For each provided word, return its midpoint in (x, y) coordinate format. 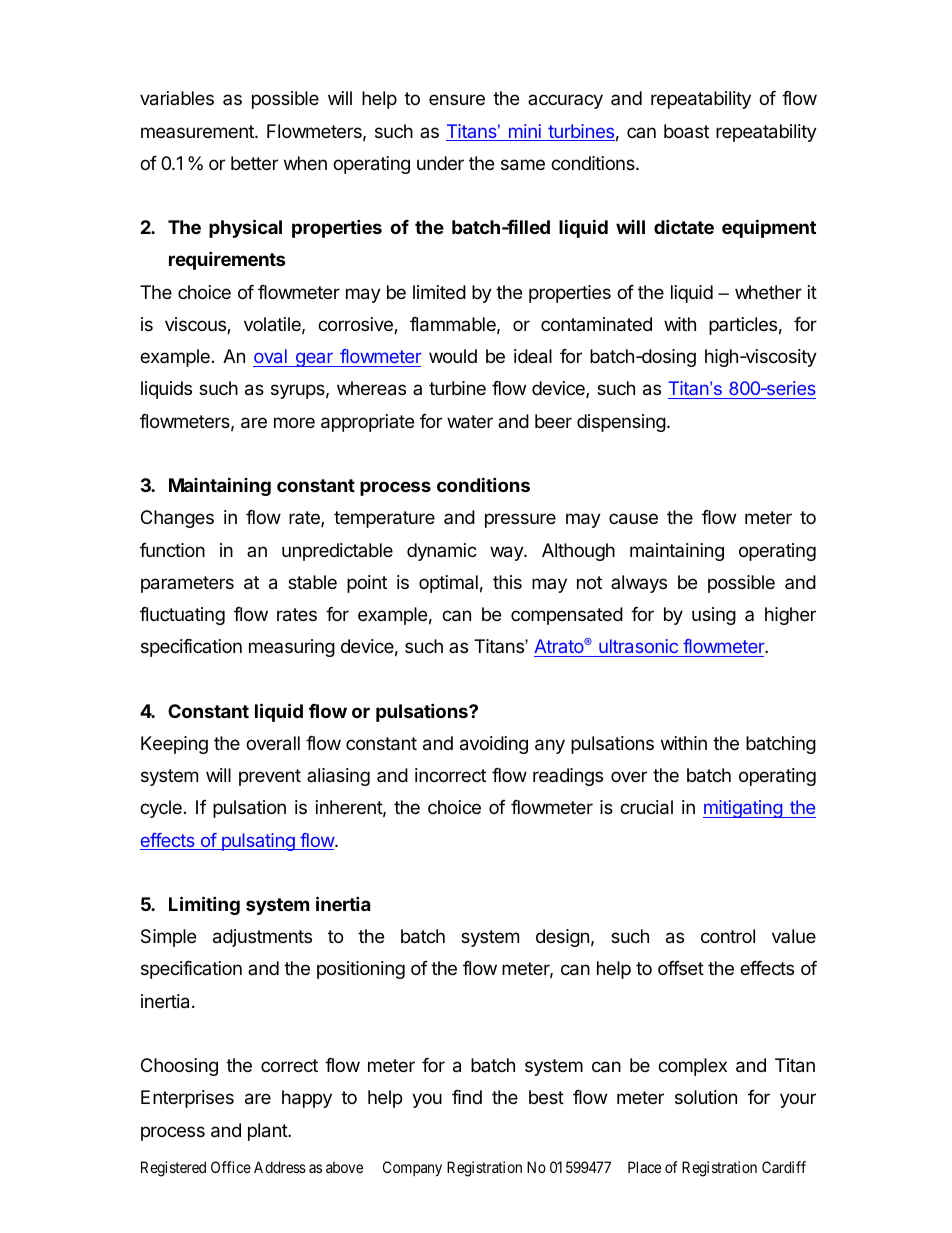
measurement (198, 131)
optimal (448, 584)
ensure (457, 99)
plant (268, 1132)
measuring (292, 648)
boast (686, 131)
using (714, 616)
